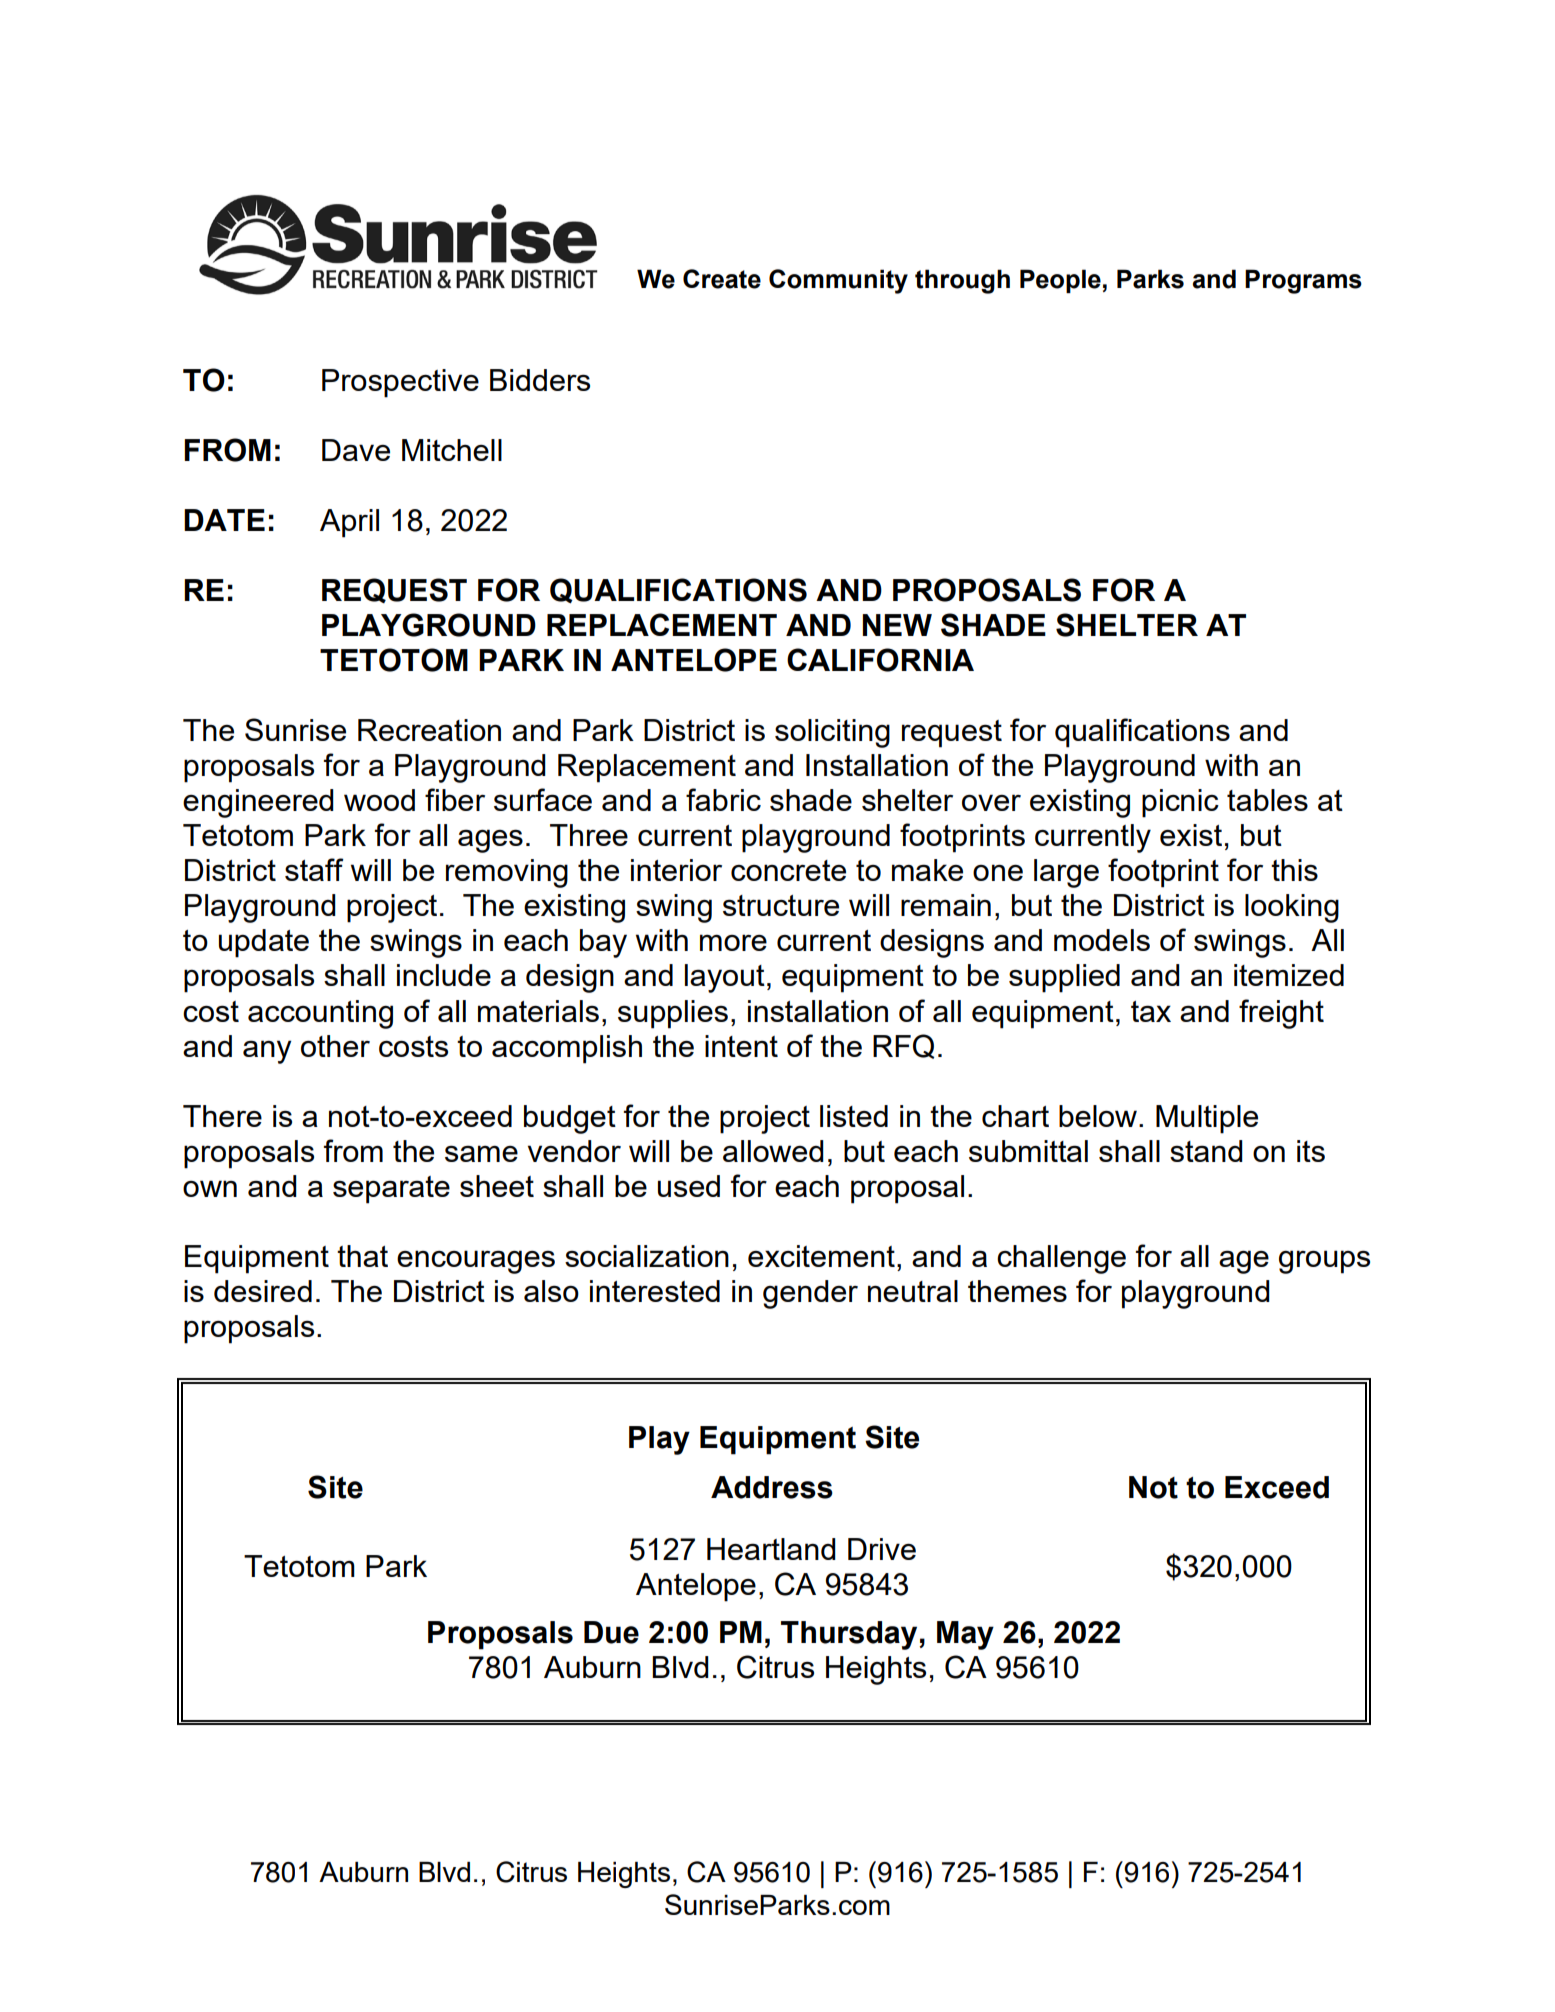  What do you see at coordinates (400, 383) in the screenshot?
I see `Prospective` at bounding box center [400, 383].
